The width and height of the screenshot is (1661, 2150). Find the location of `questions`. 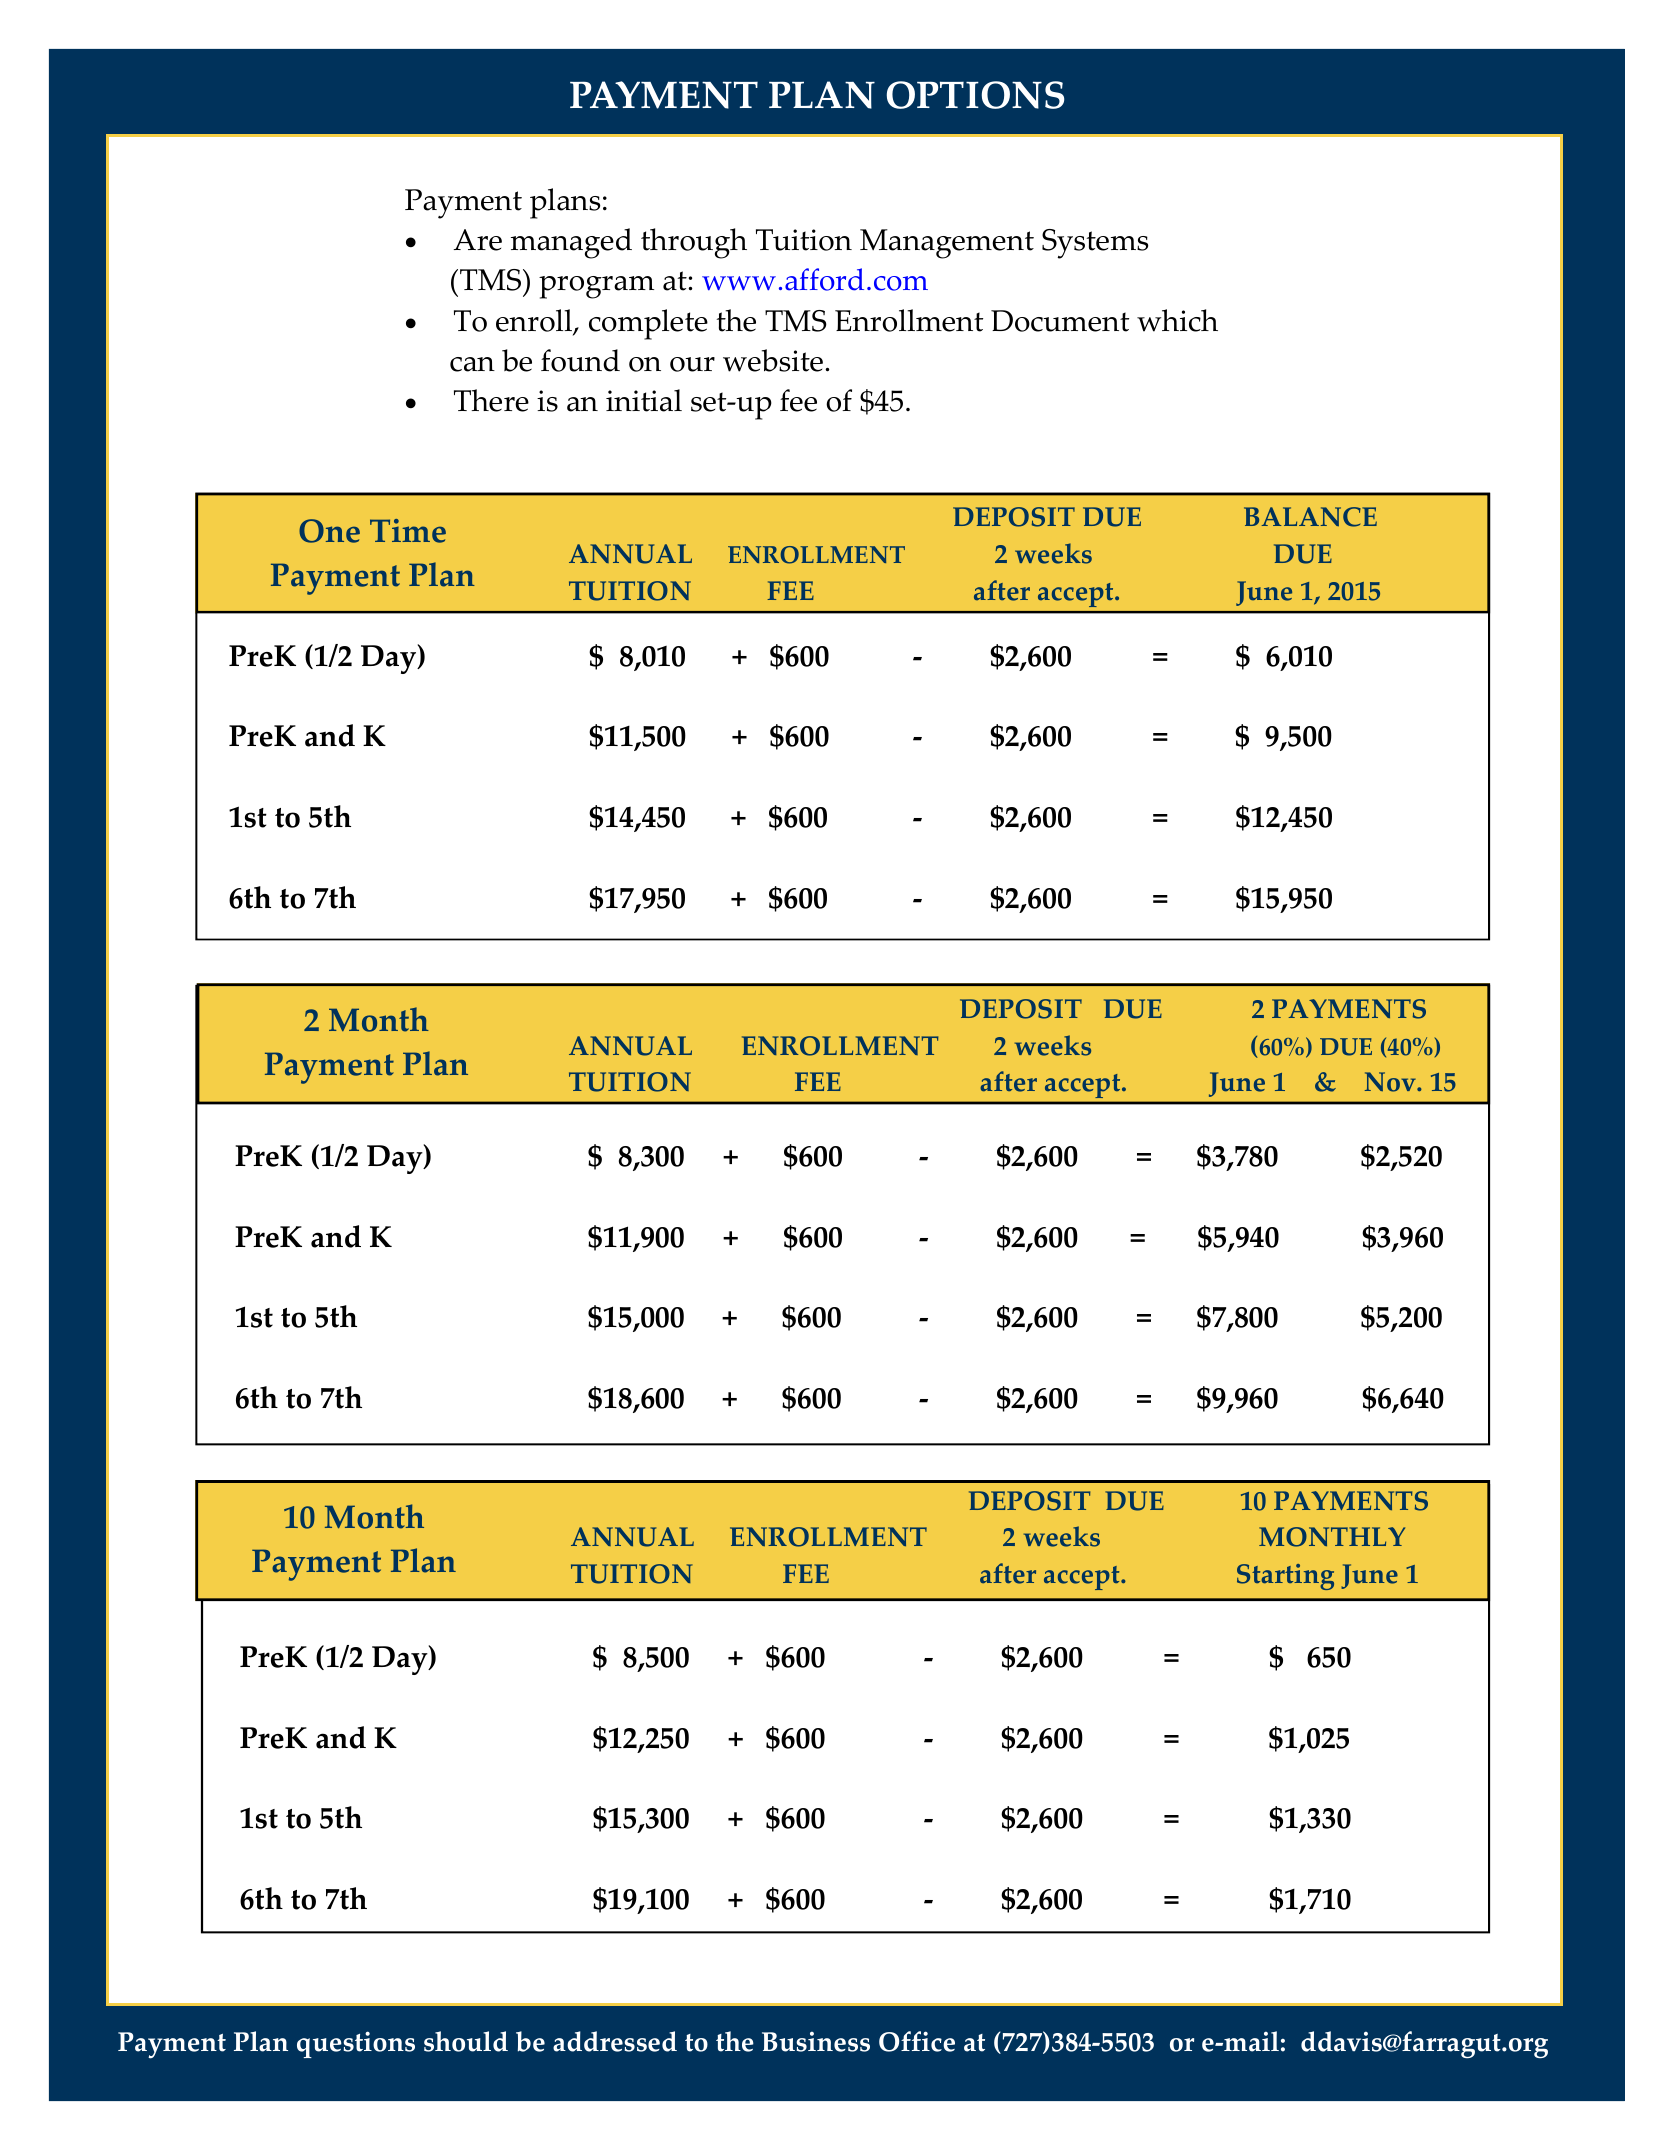

questions is located at coordinates (356, 2044).
